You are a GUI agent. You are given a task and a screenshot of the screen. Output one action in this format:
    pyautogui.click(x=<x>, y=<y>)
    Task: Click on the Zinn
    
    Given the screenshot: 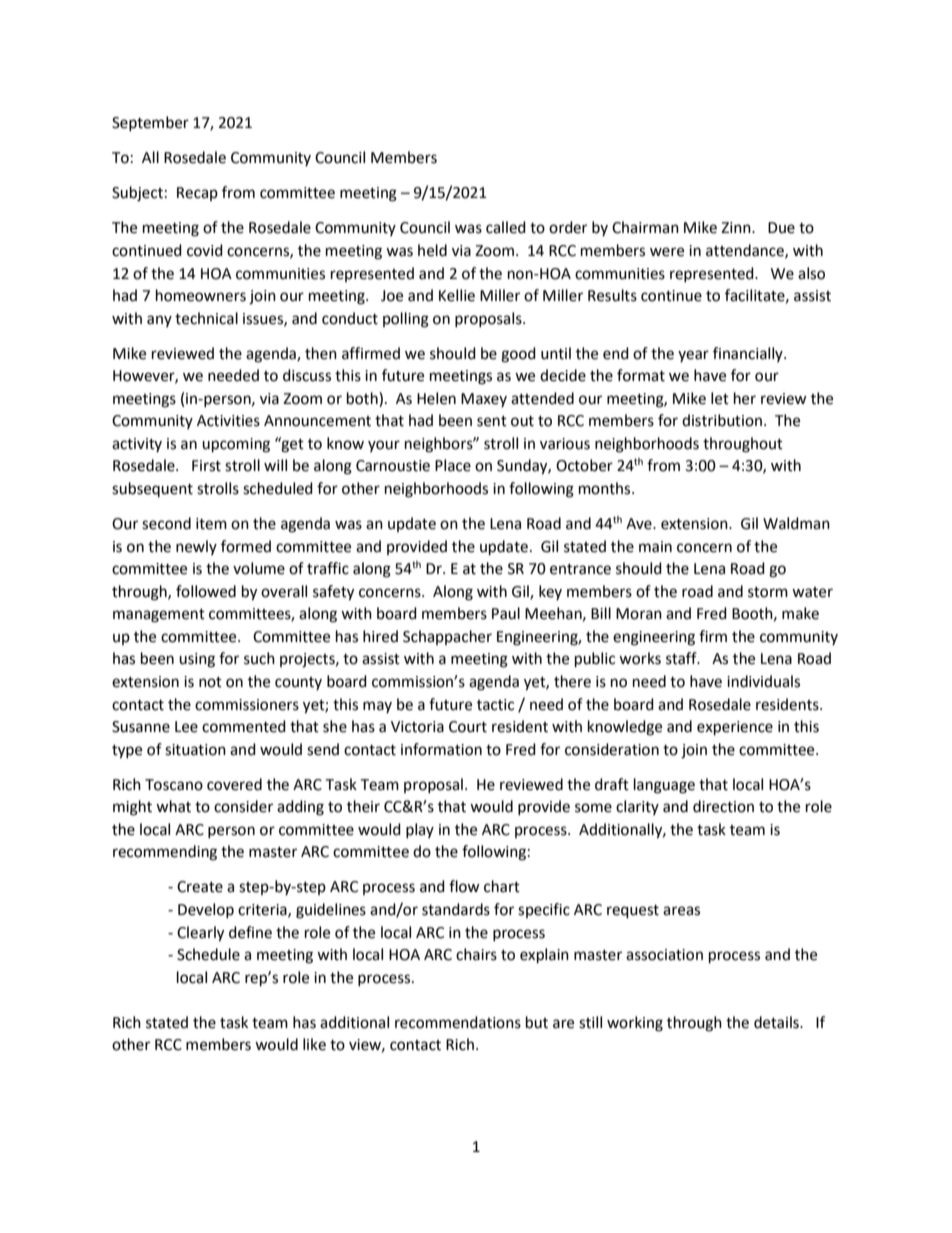 What is the action you would take?
    pyautogui.click(x=737, y=227)
